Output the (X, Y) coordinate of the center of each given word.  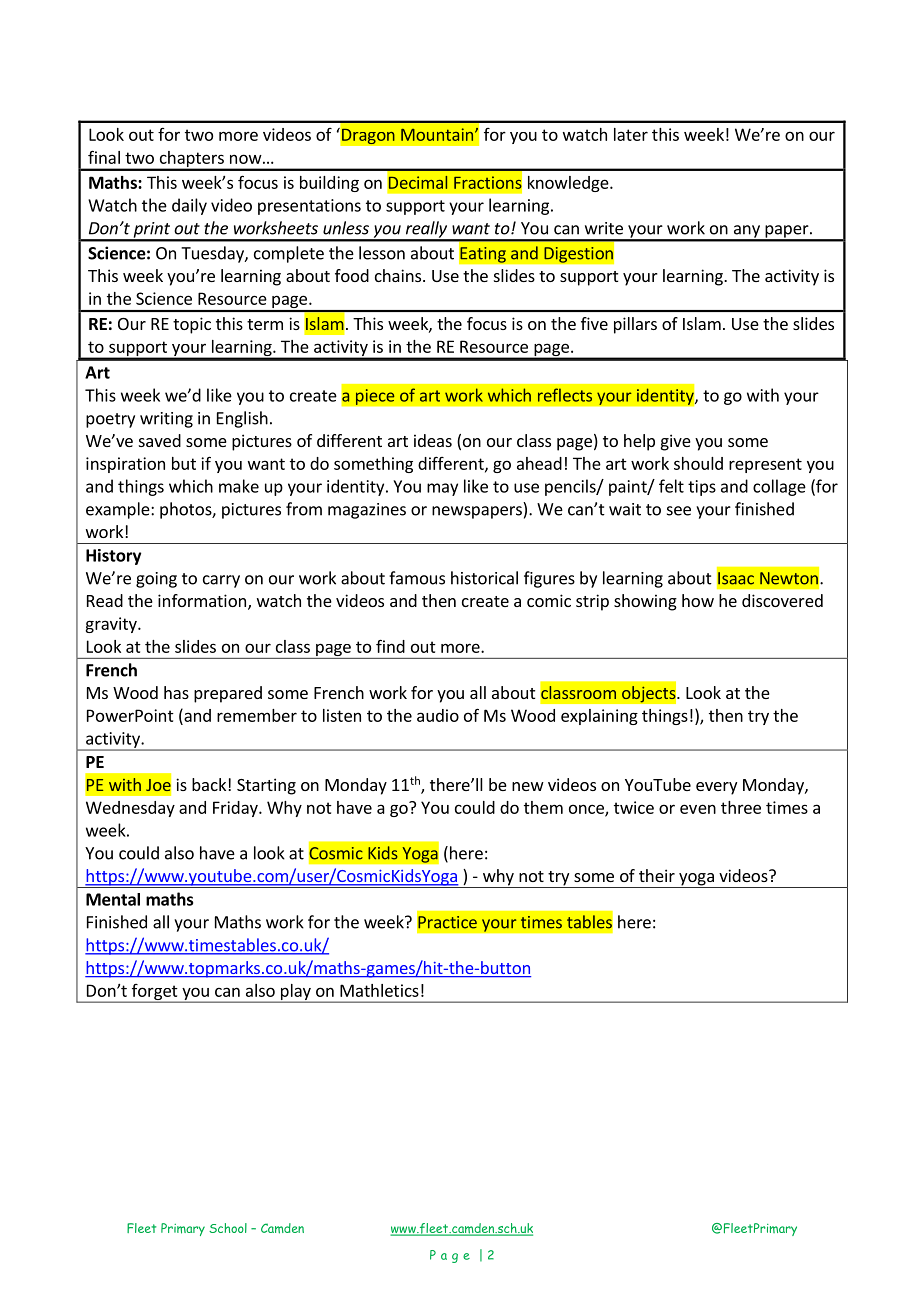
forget (154, 993)
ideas (433, 440)
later (631, 134)
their (657, 875)
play (295, 993)
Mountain (438, 134)
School (228, 1228)
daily (189, 206)
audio (438, 715)
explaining (599, 717)
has (176, 692)
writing (166, 420)
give (676, 442)
